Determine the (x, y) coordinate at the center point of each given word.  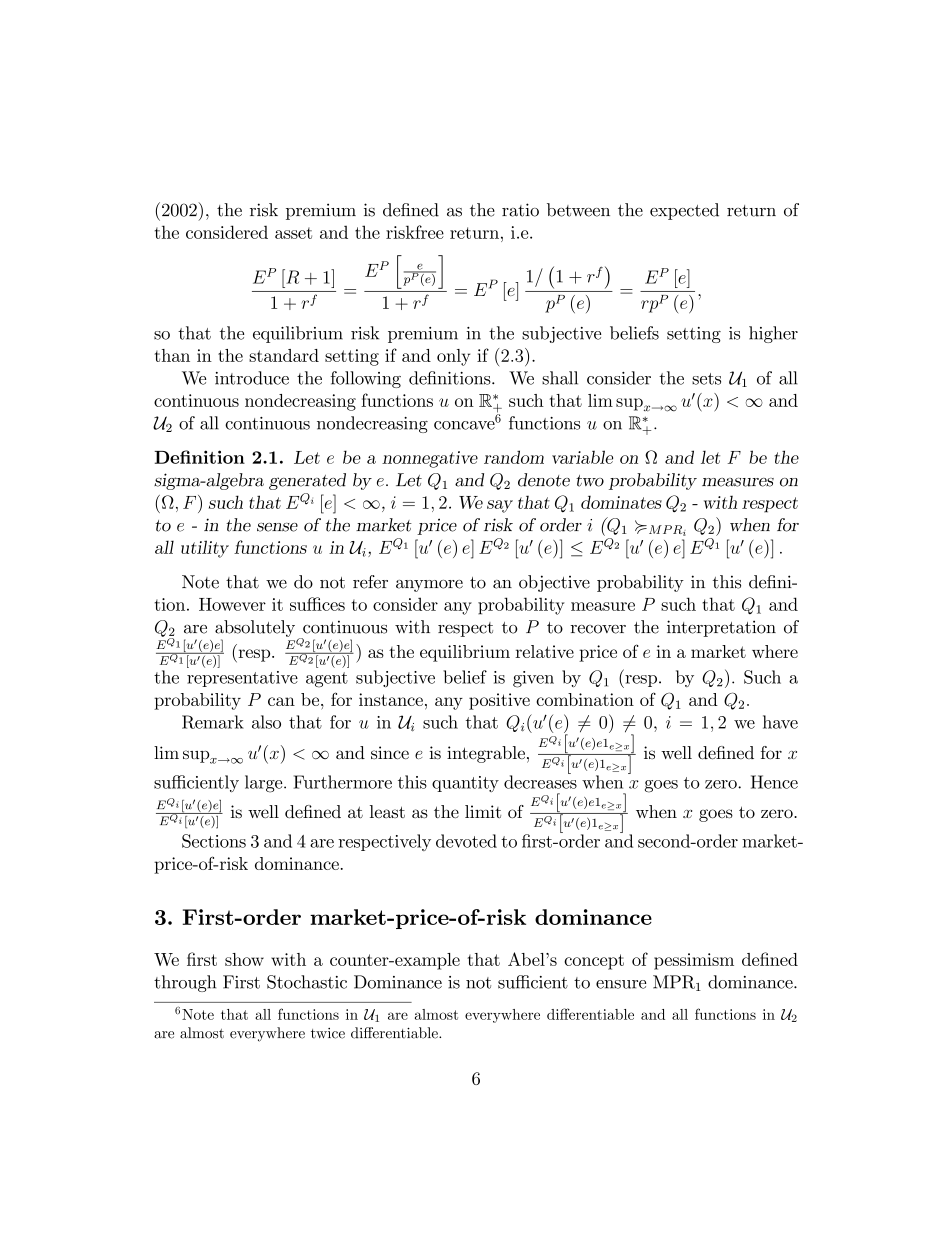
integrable (486, 754)
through (185, 983)
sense (277, 527)
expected (684, 211)
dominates (621, 502)
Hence (774, 782)
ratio (520, 210)
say (500, 506)
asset (293, 233)
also (266, 722)
